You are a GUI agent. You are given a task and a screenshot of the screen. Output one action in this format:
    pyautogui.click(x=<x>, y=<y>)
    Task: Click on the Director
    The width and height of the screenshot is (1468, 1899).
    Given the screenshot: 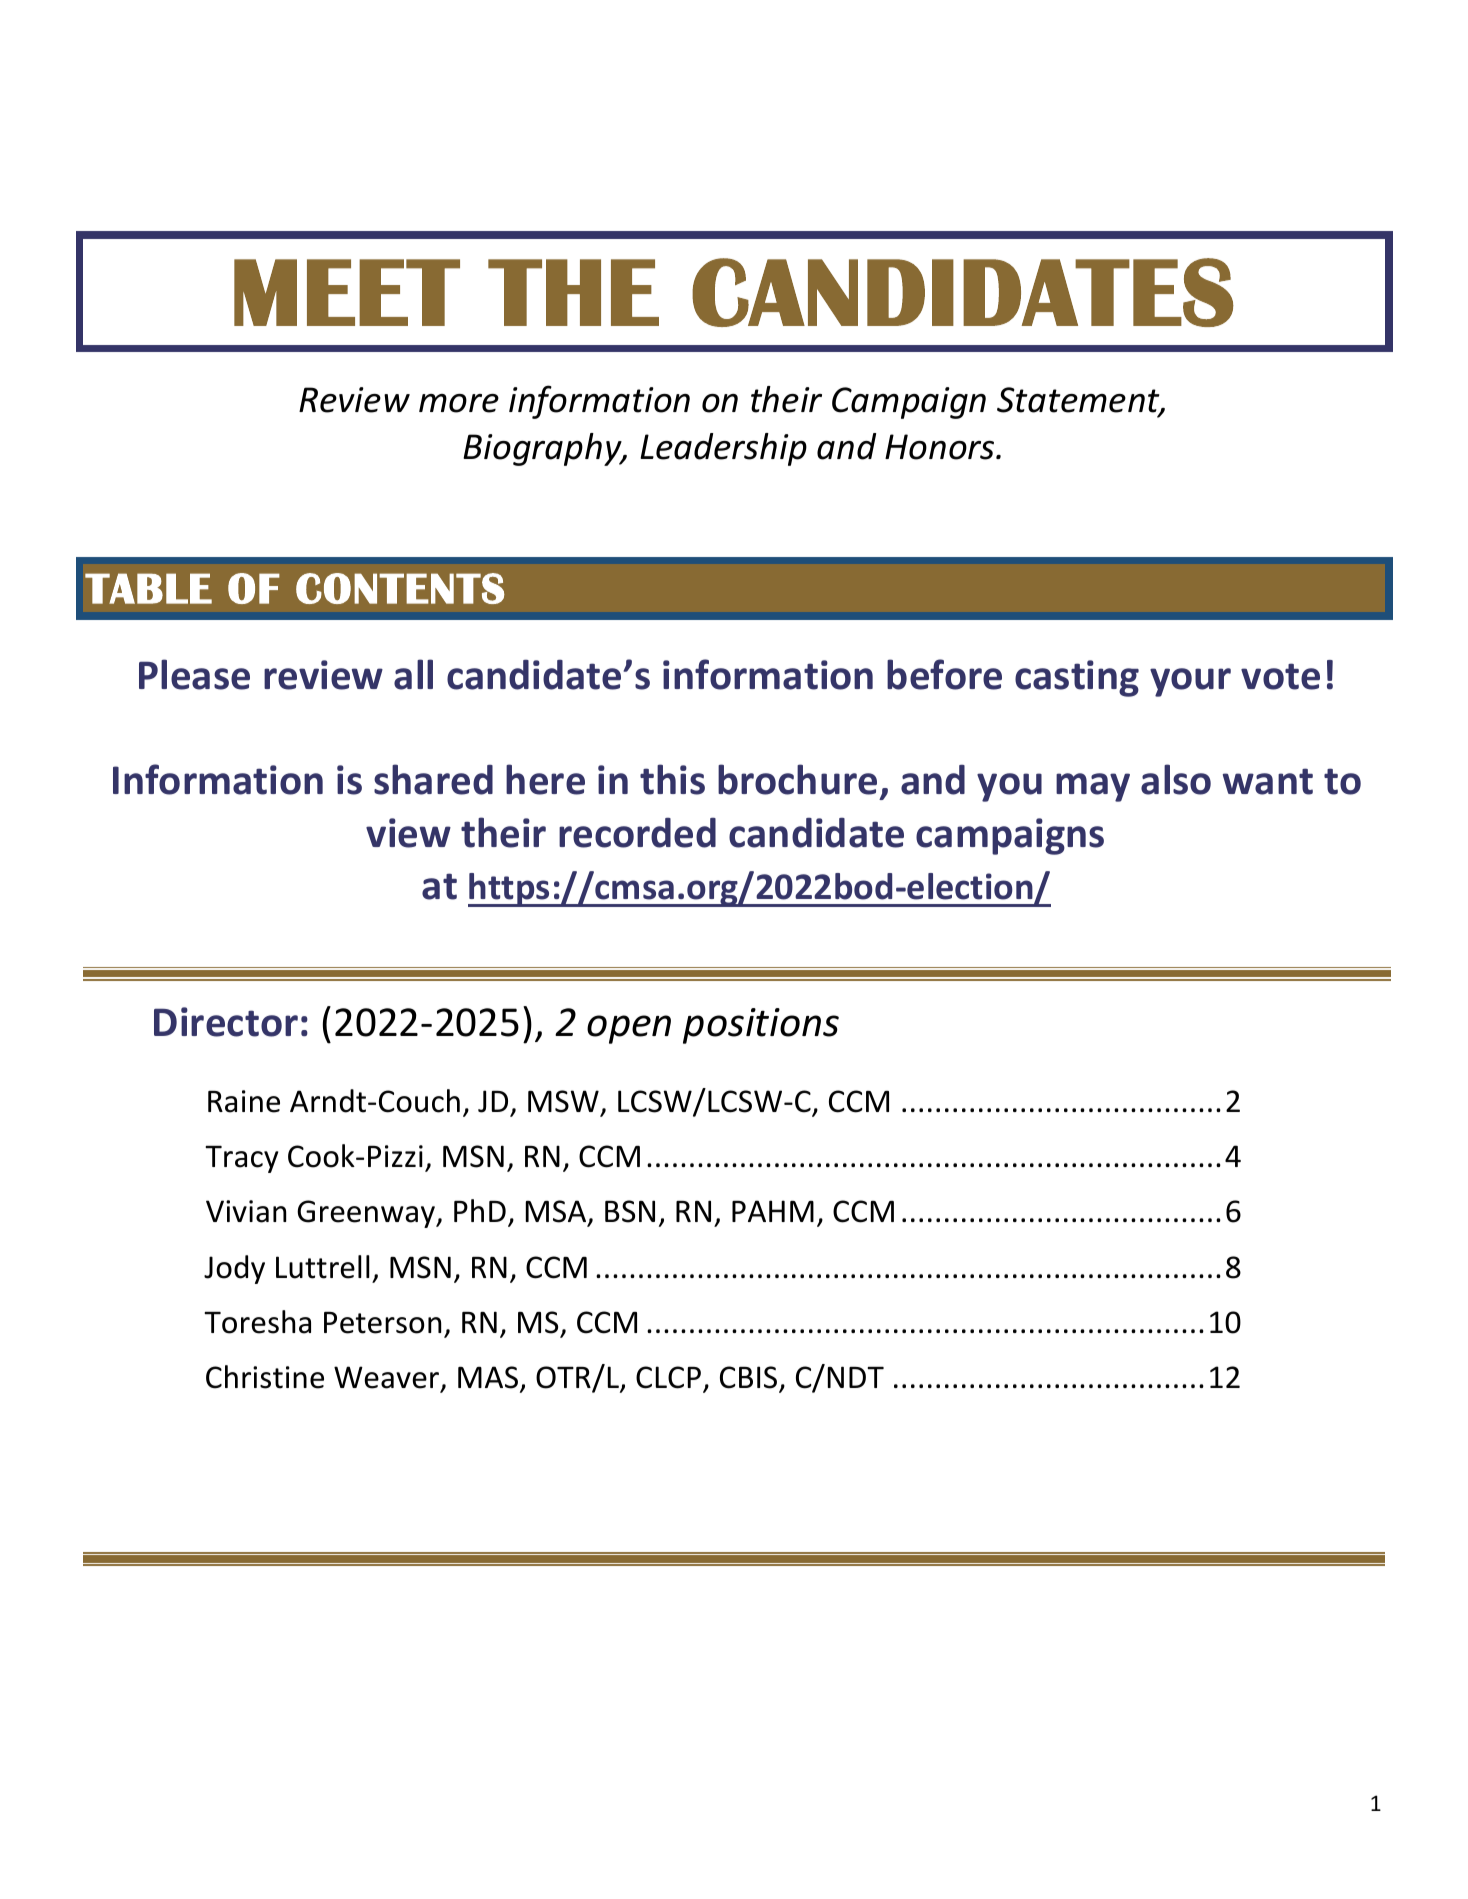 What is the action you would take?
    pyautogui.click(x=226, y=1022)
